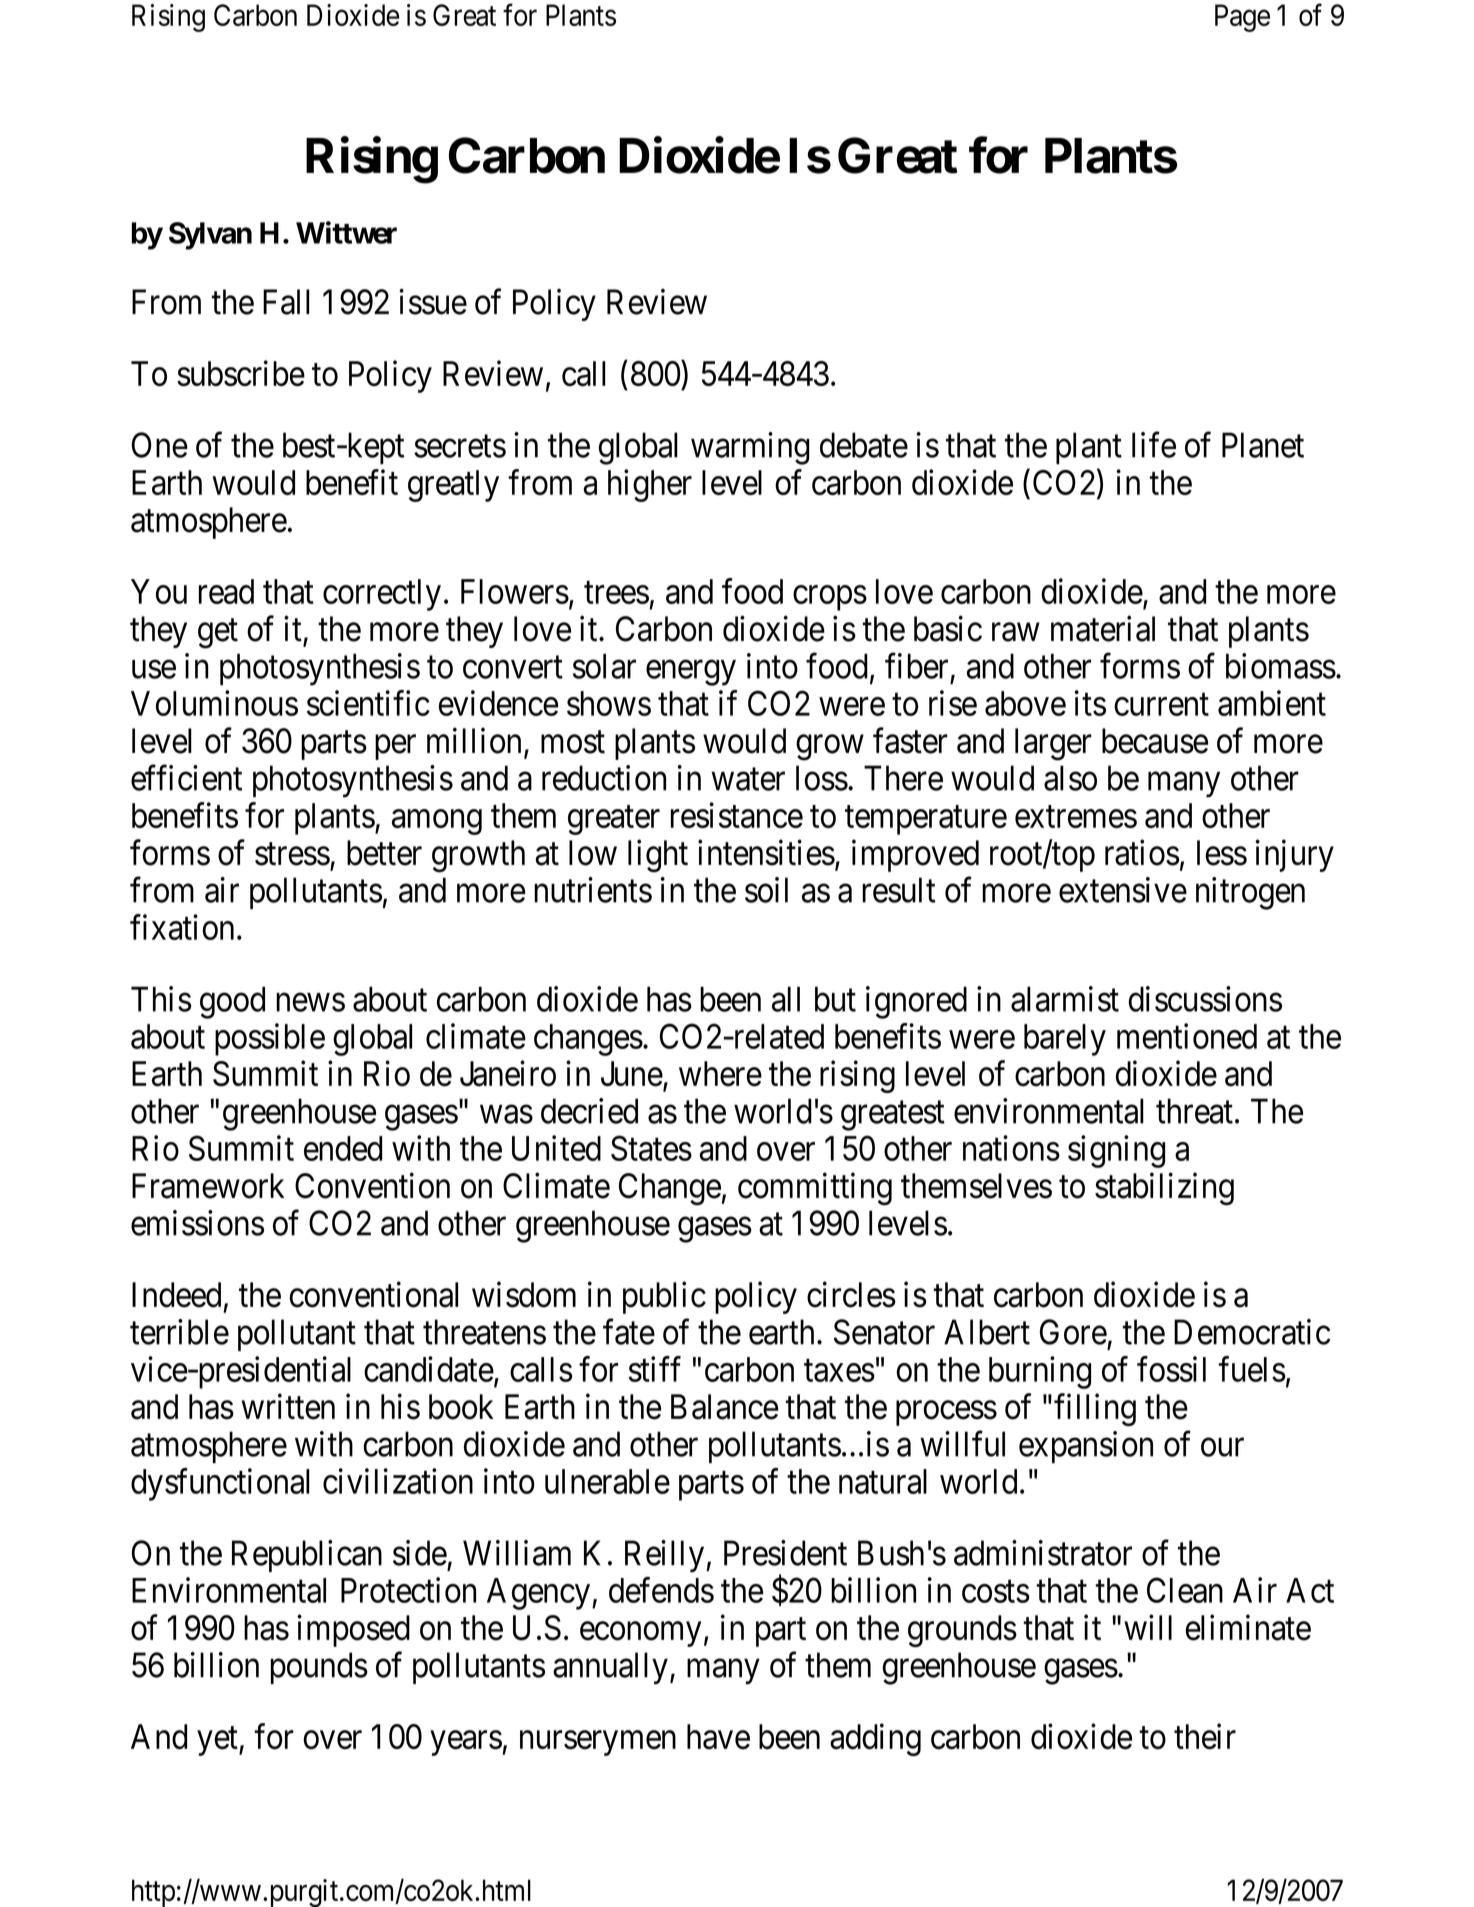  I want to click on better, so click(384, 853).
